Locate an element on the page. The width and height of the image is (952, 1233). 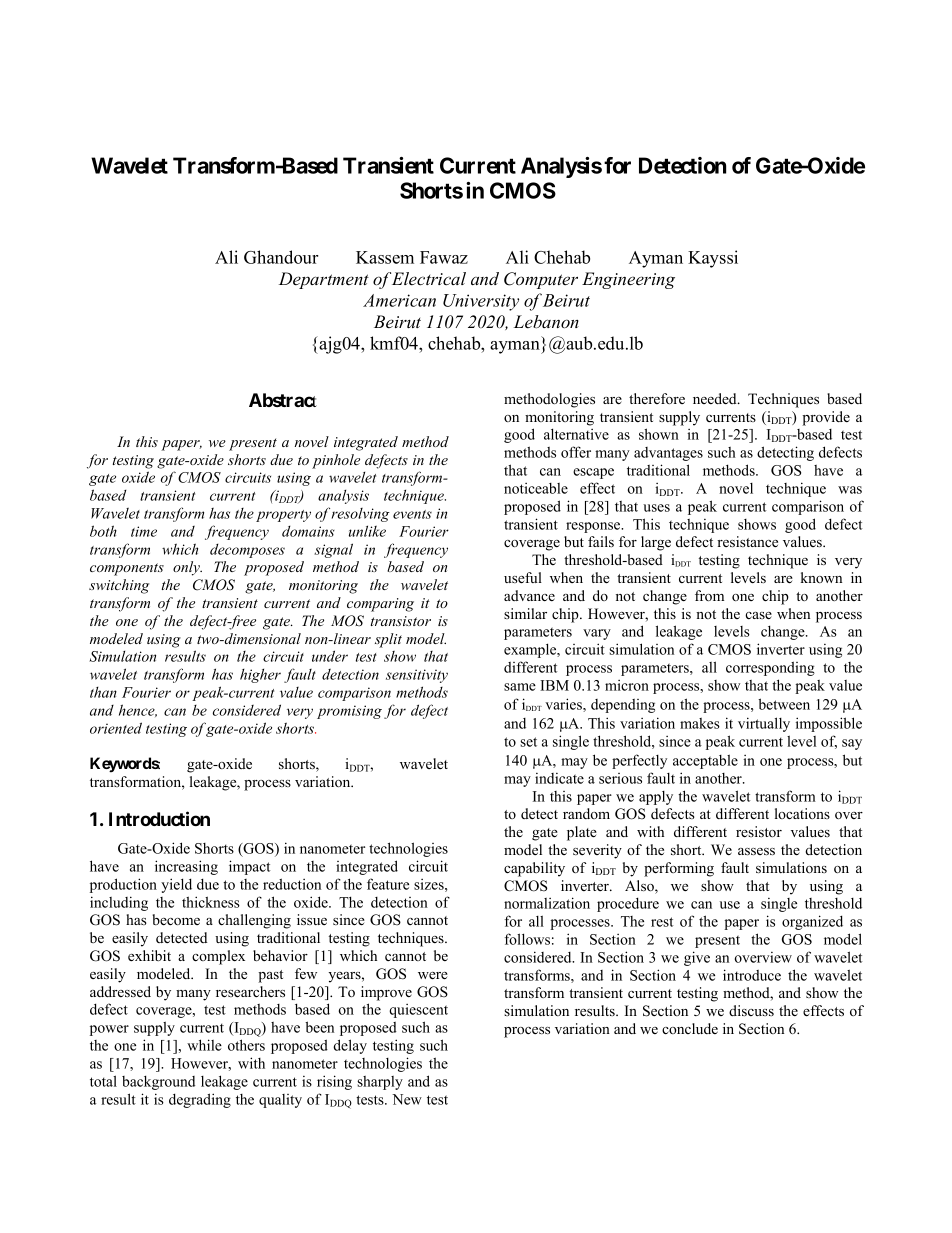
time is located at coordinates (144, 531).
